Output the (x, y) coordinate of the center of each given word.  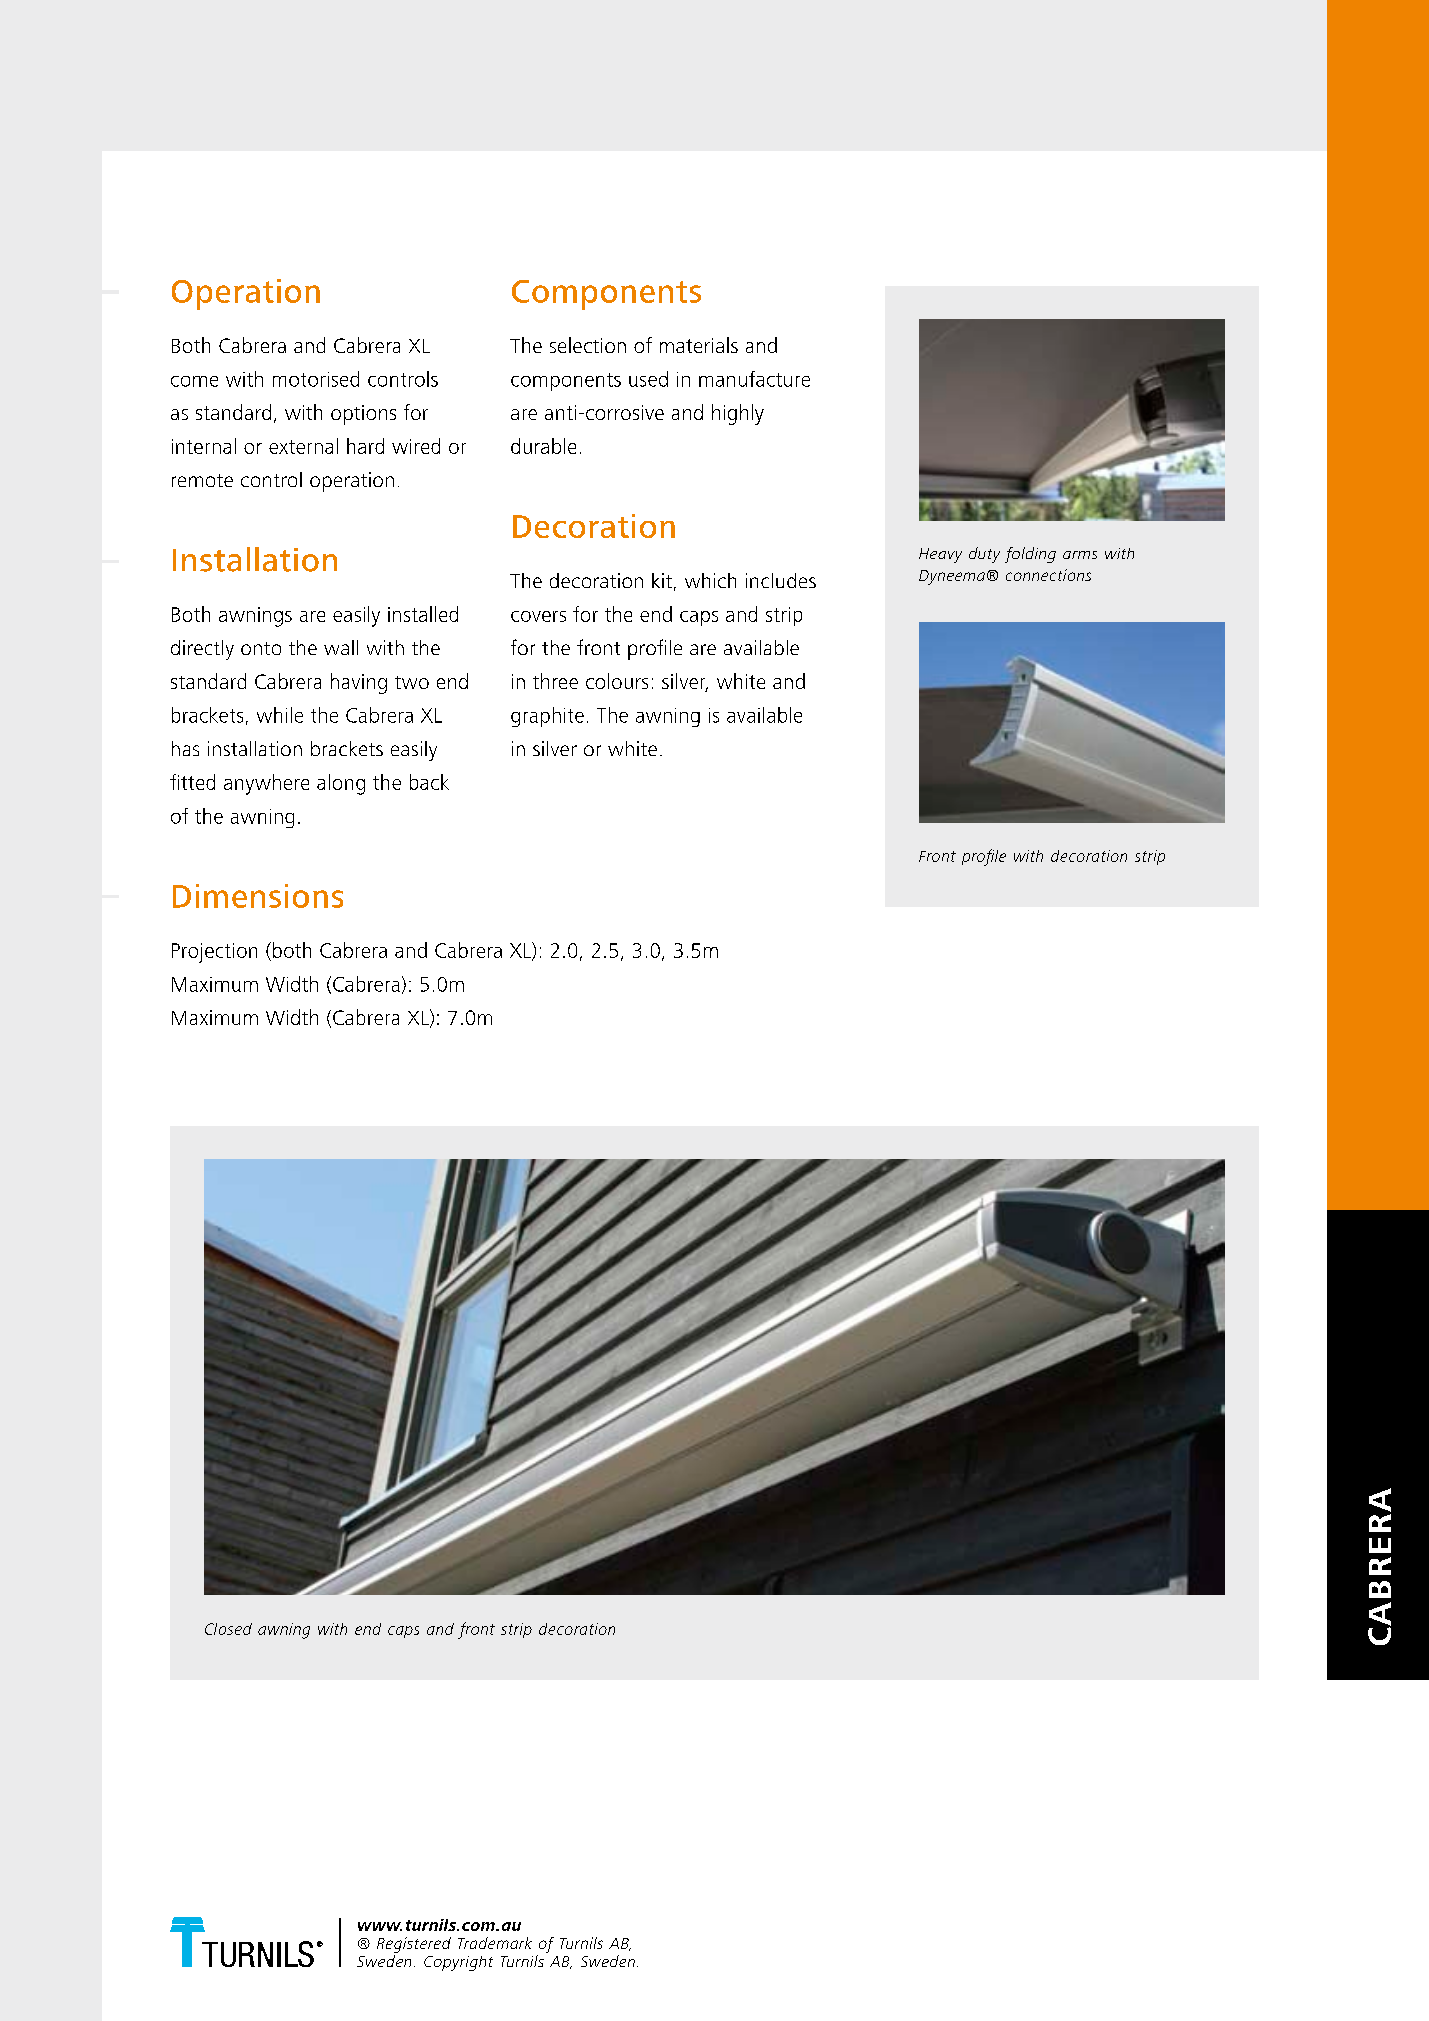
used (648, 379)
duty (984, 555)
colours (617, 681)
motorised (316, 379)
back (429, 782)
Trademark (495, 1943)
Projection (214, 953)
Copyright (458, 1963)
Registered (414, 1945)
